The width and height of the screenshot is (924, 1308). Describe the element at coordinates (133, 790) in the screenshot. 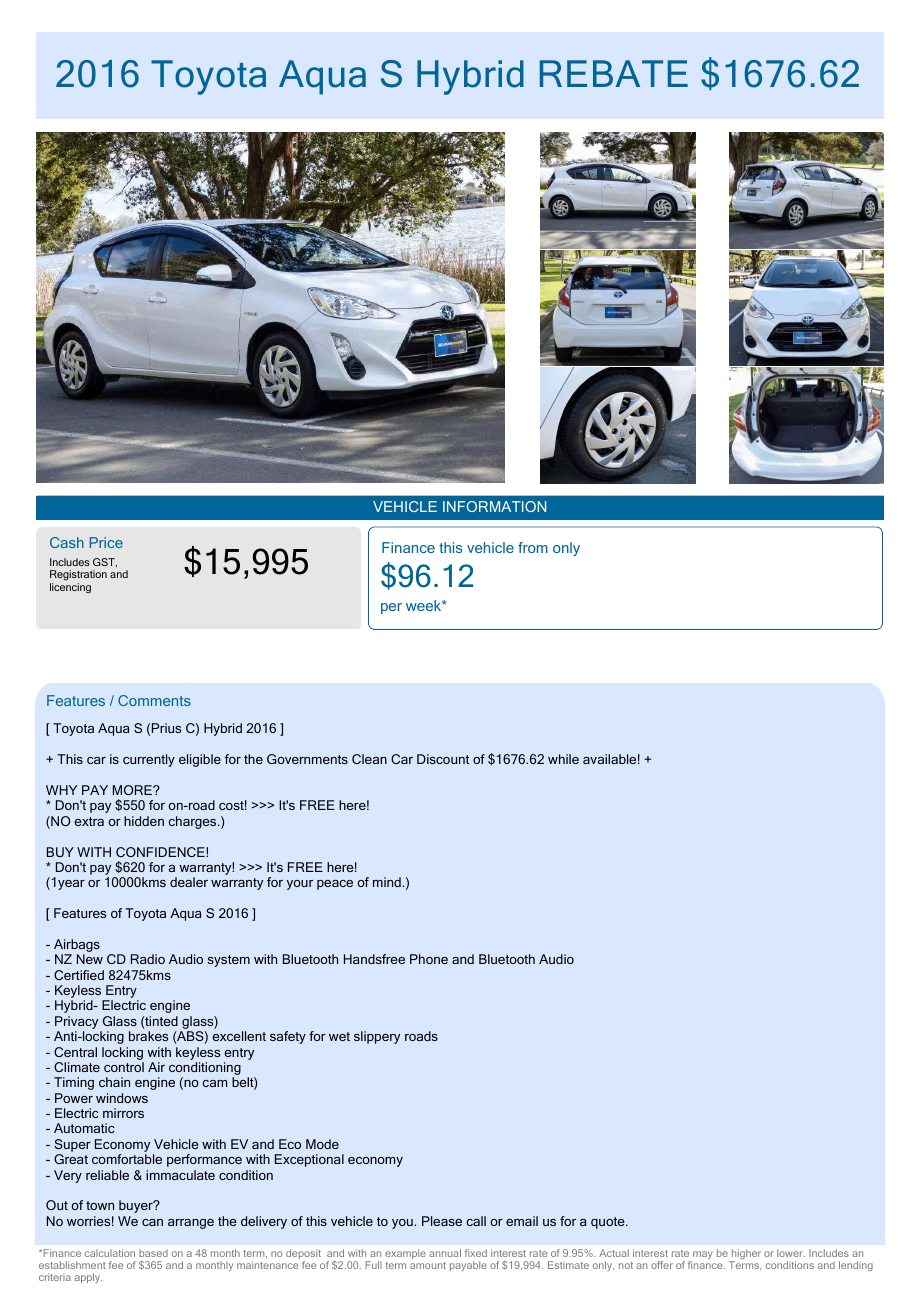

I see `MORE` at that location.
